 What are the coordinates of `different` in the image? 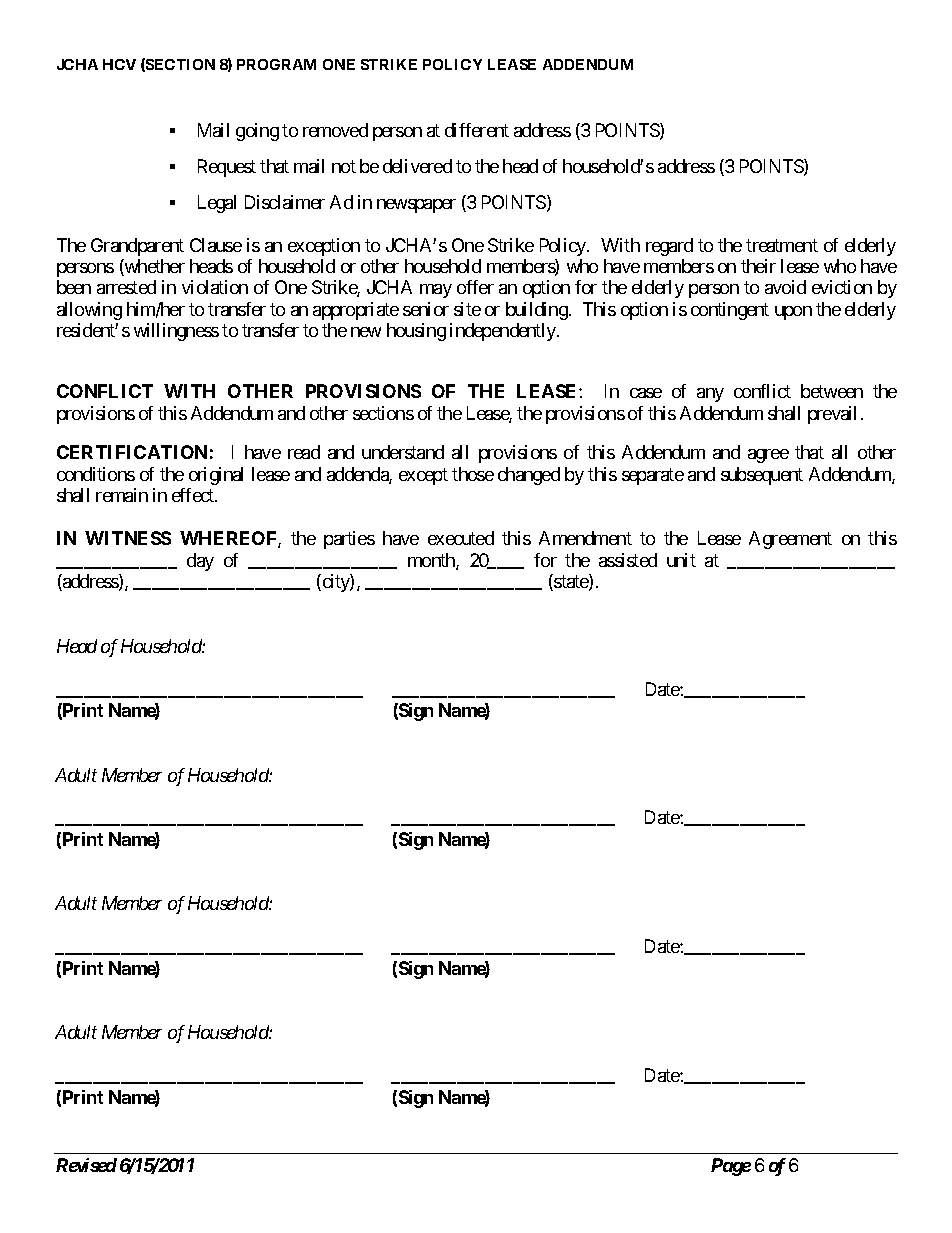 It's located at (477, 130).
